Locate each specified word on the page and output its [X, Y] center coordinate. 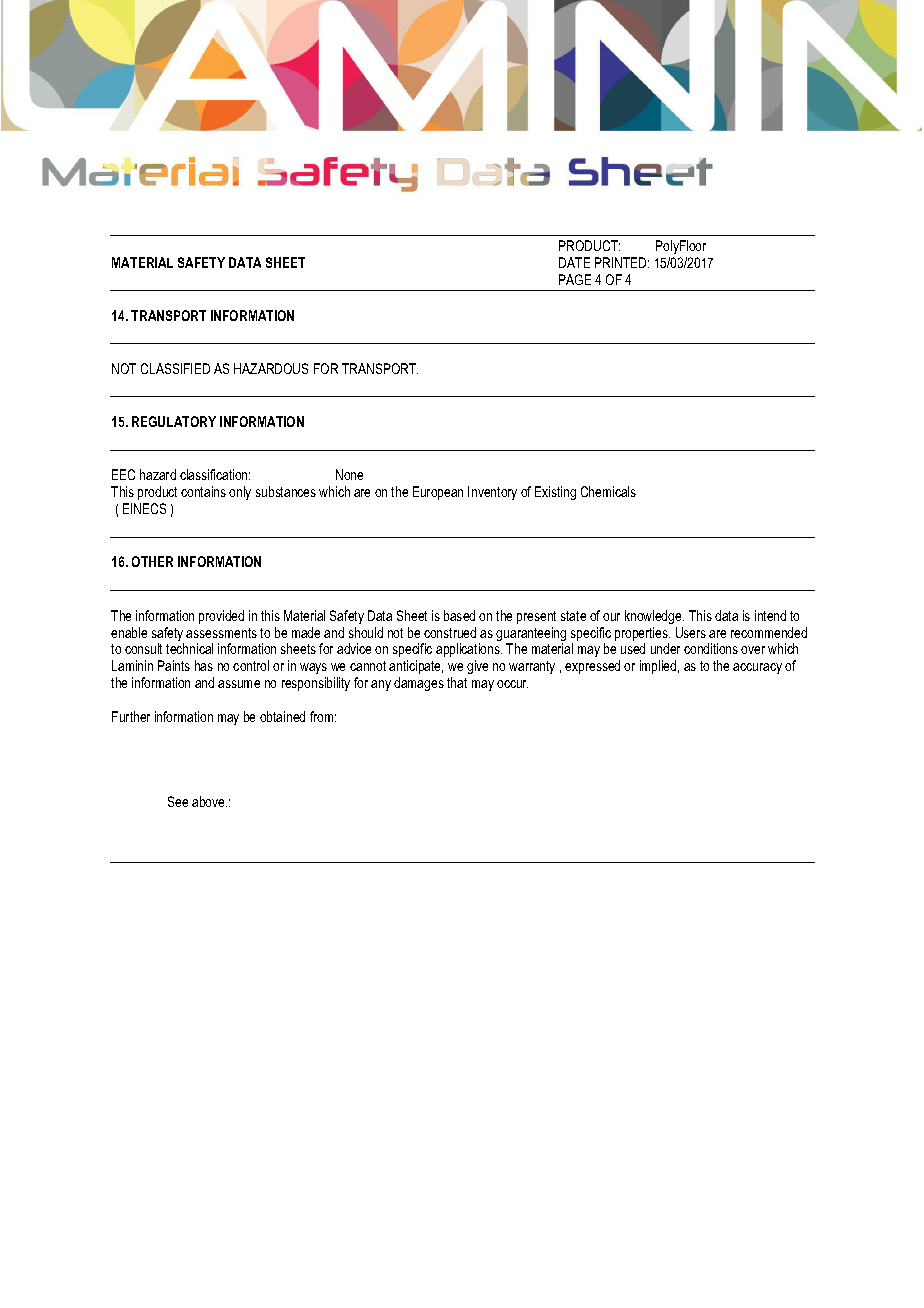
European [438, 493]
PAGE [575, 279]
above [209, 801]
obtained [282, 716]
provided [221, 617]
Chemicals [608, 491]
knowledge [654, 617]
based [459, 615]
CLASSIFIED [175, 368]
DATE [574, 262]
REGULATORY [174, 421]
